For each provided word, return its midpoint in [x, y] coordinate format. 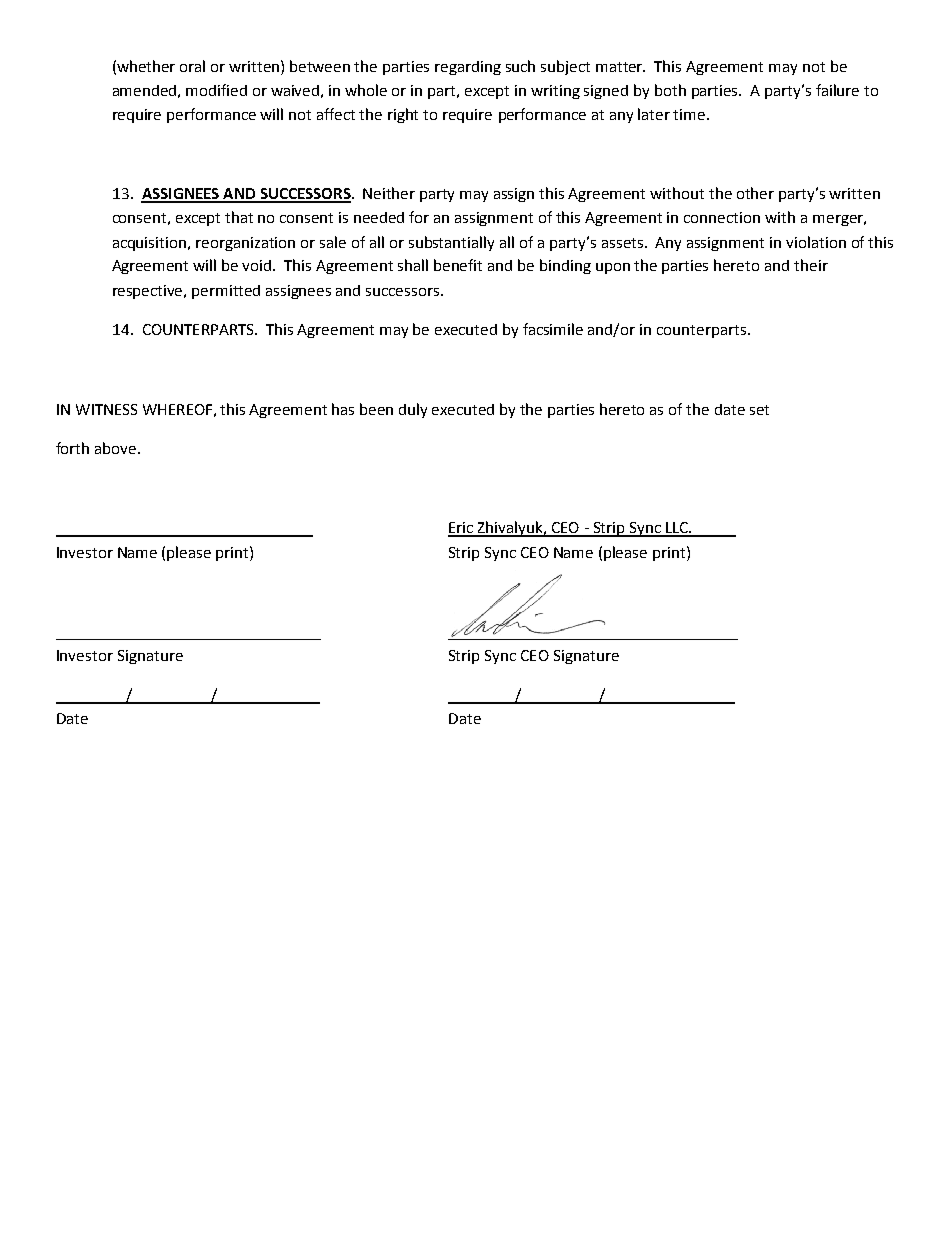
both [670, 90]
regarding [468, 68]
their [811, 265]
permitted [226, 292]
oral [192, 66]
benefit [458, 265]
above [117, 448]
